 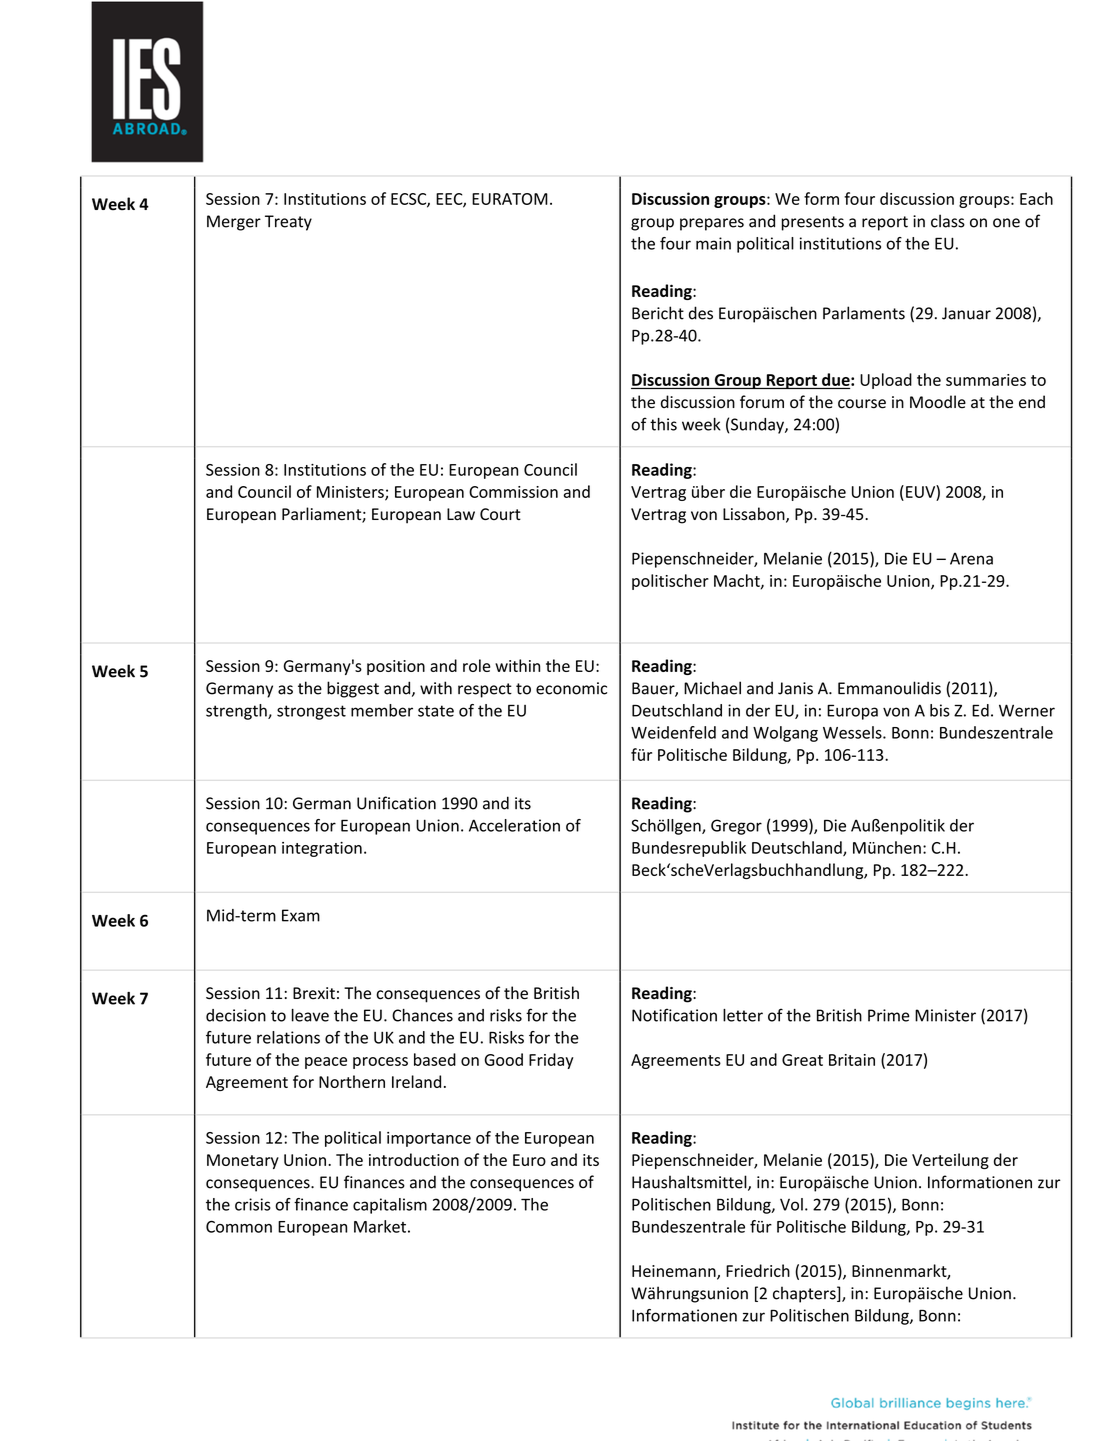 What do you see at coordinates (889, 1015) in the document?
I see `Prime` at bounding box center [889, 1015].
